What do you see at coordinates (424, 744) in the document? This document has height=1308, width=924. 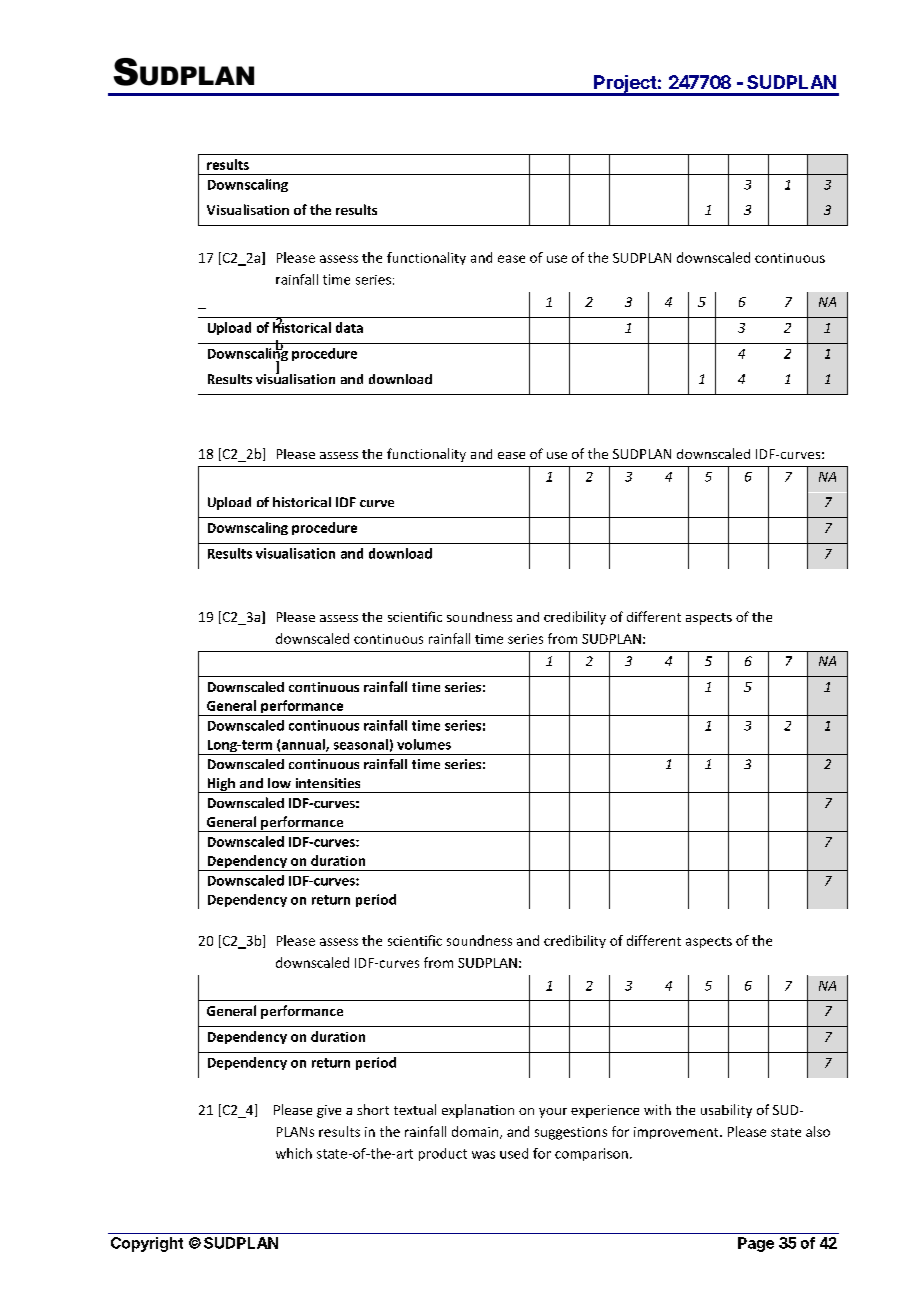 I see `volumes` at bounding box center [424, 744].
